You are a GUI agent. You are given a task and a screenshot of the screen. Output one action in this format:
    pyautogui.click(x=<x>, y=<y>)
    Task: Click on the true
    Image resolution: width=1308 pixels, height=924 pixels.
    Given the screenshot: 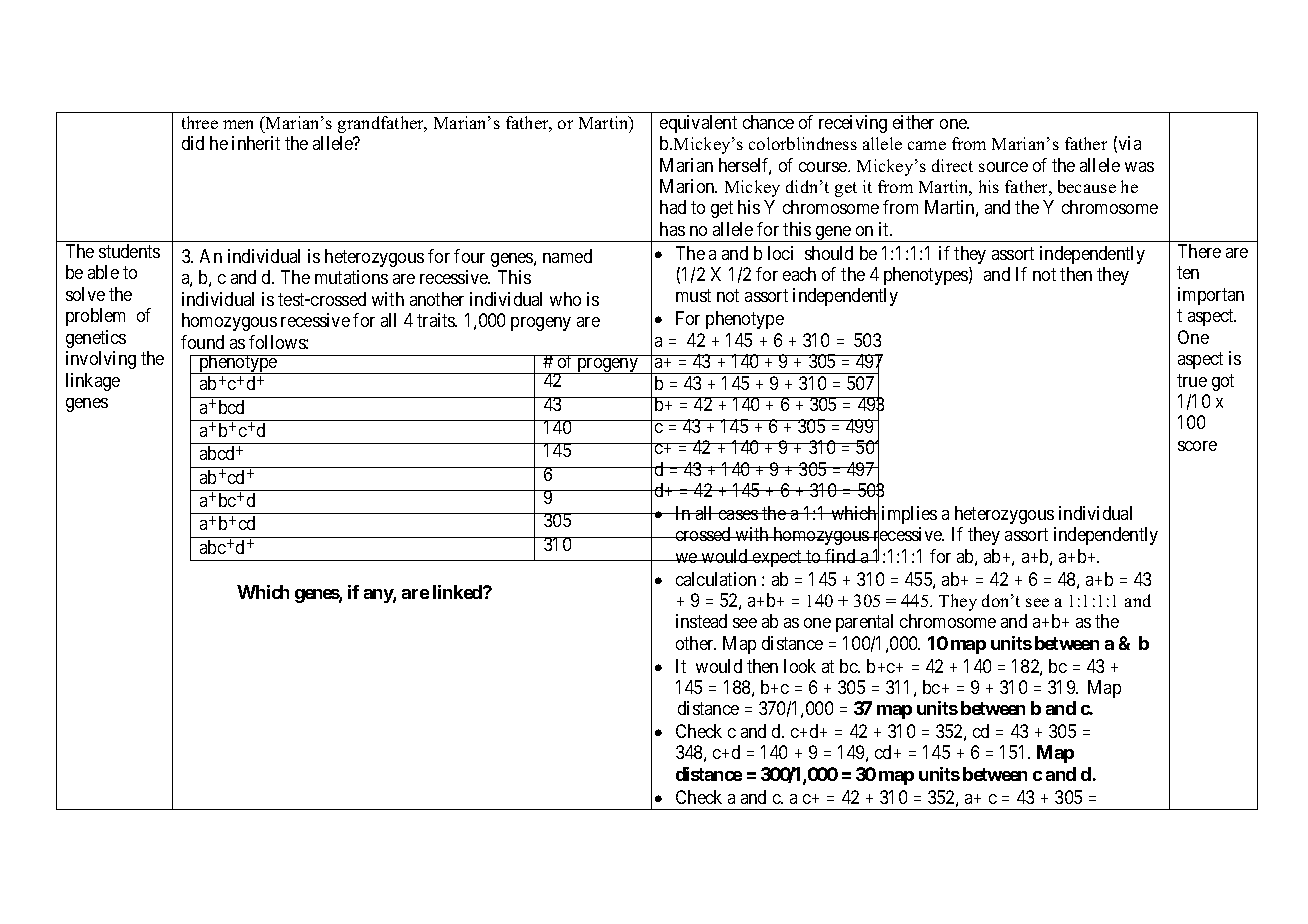 What is the action you would take?
    pyautogui.click(x=1192, y=380)
